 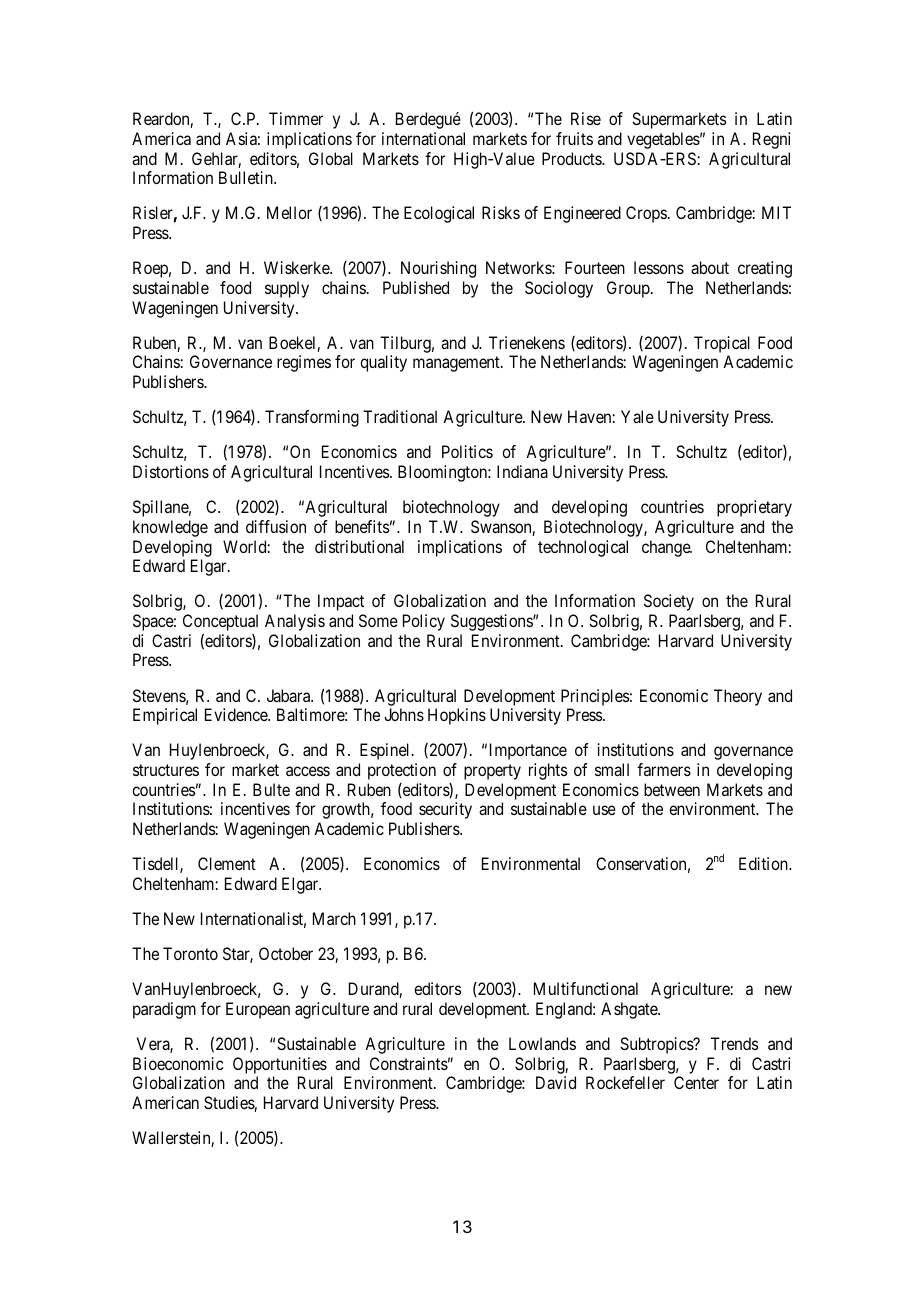 What do you see at coordinates (457, 364) in the screenshot?
I see `management` at bounding box center [457, 364].
